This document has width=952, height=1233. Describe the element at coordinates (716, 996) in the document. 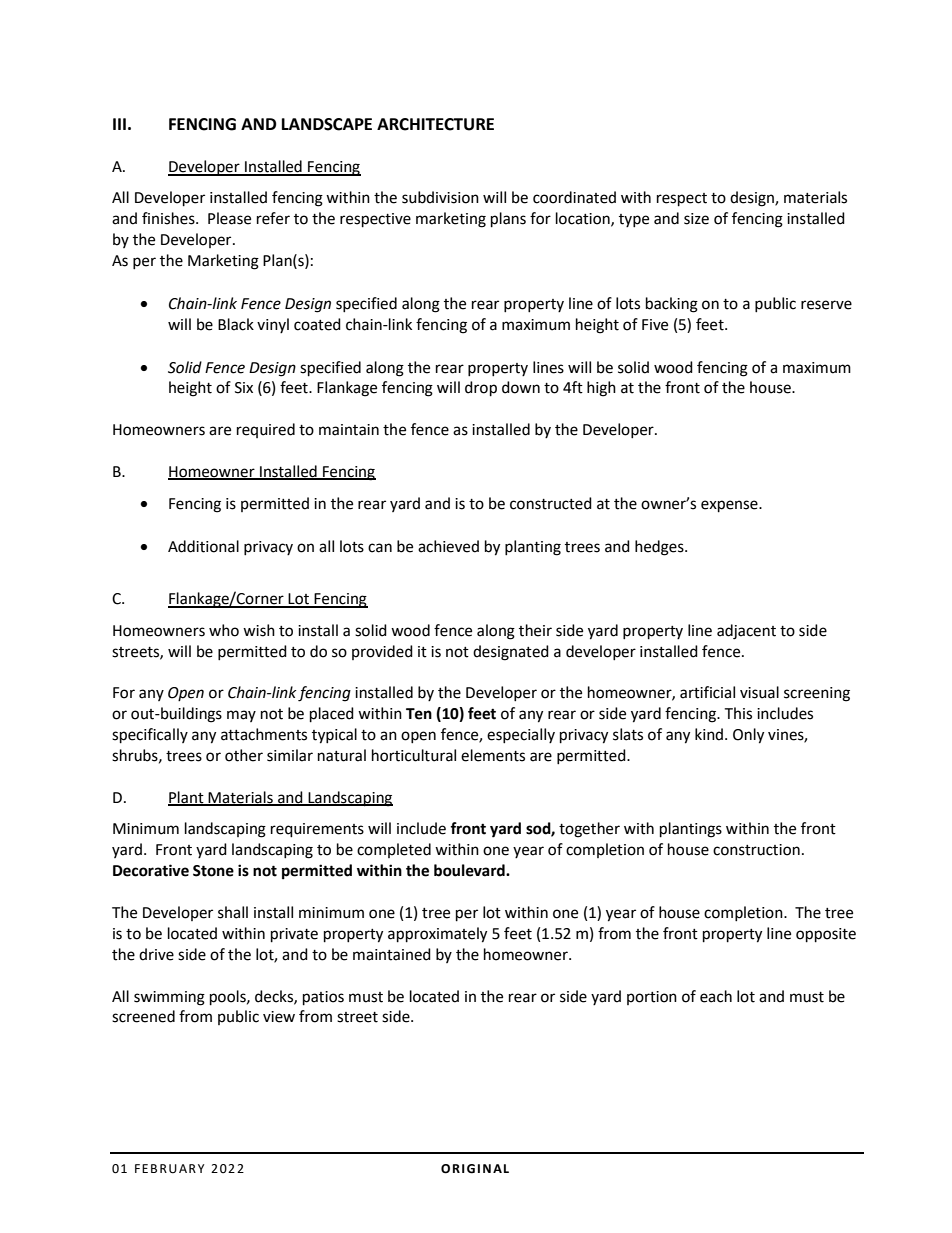

I see `each` at that location.
